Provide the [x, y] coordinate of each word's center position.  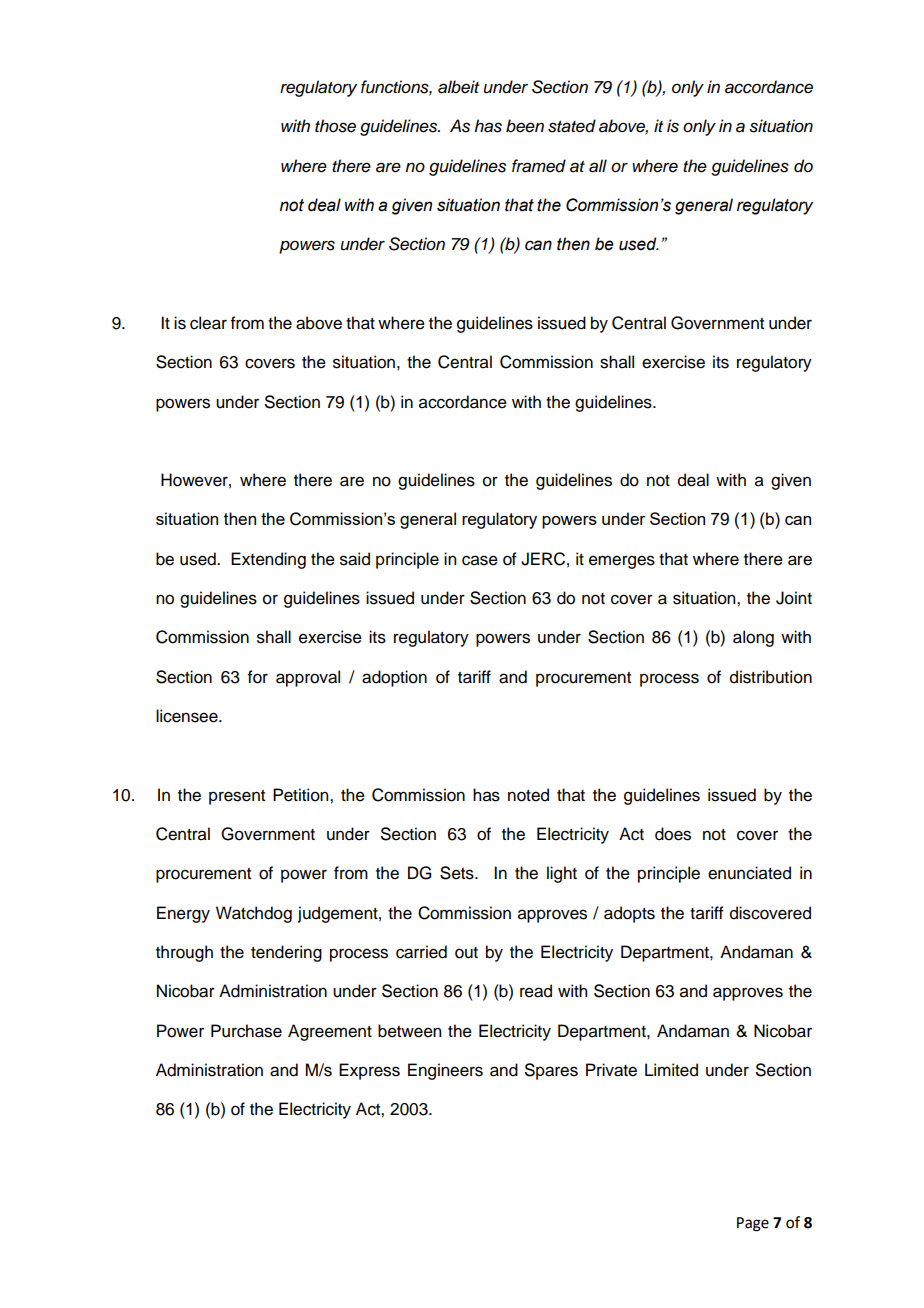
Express [369, 1071]
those [335, 126]
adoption [394, 678]
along [753, 638]
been [525, 126]
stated [572, 126]
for [258, 677]
